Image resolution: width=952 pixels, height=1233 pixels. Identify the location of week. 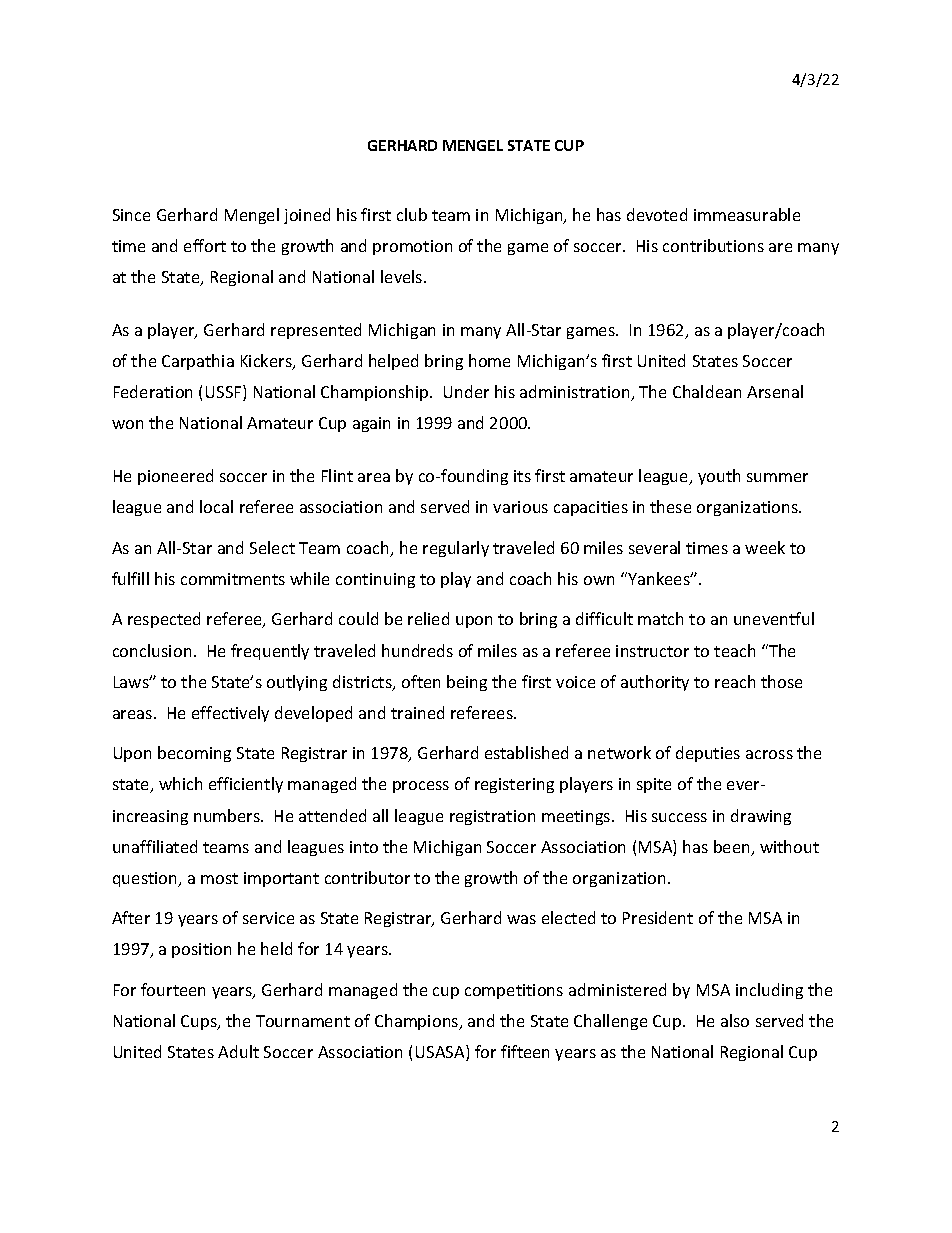
(765, 547).
